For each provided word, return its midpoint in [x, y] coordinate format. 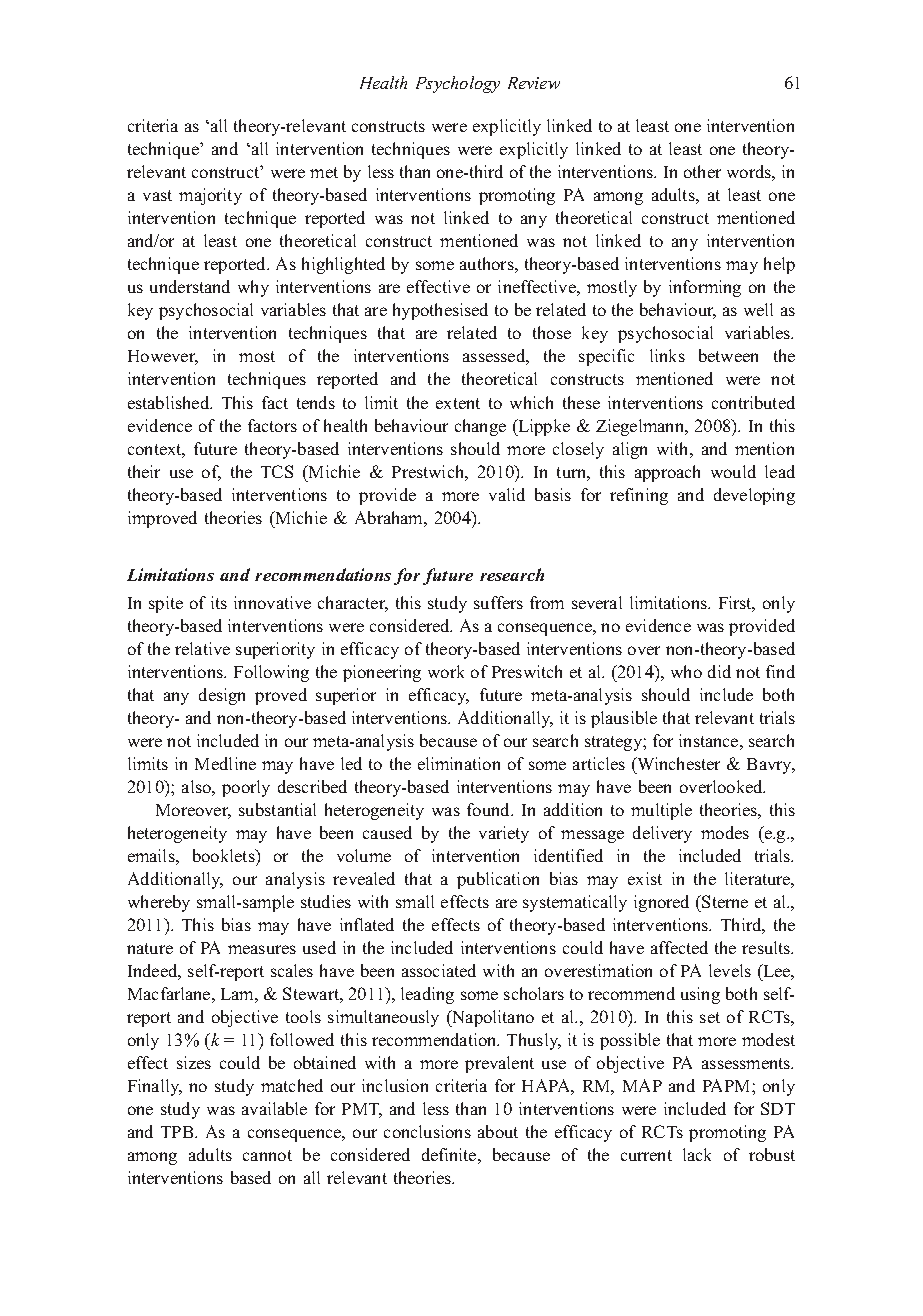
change [480, 427]
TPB [178, 1132]
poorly [246, 788]
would [733, 471]
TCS [277, 471]
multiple [661, 811]
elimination [459, 763]
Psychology [458, 84]
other [702, 171]
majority [210, 196]
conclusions [427, 1131]
